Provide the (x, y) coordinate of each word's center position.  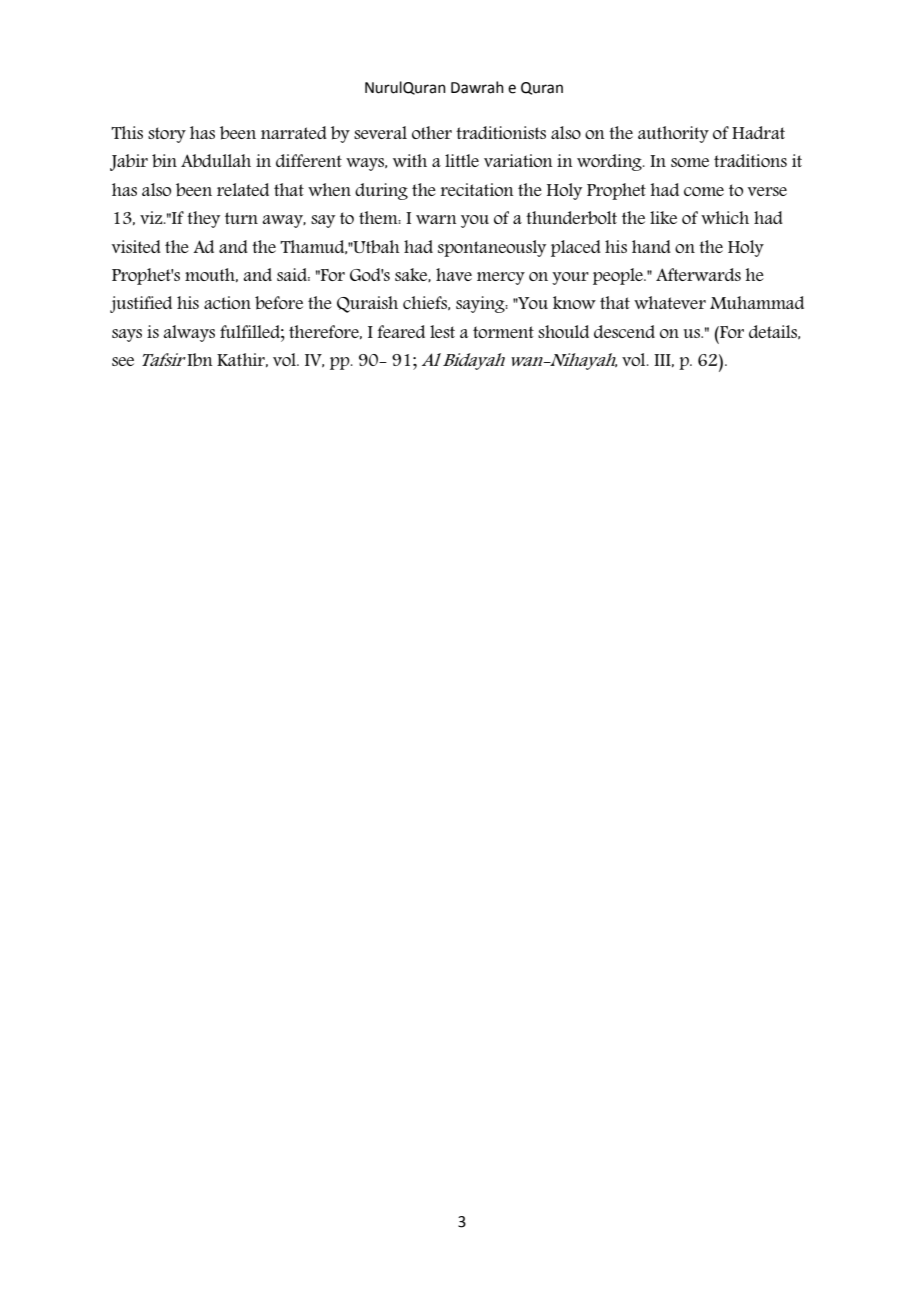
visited (136, 246)
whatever (670, 302)
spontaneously (492, 248)
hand (651, 246)
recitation (477, 189)
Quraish (367, 304)
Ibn (200, 359)
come (704, 191)
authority (673, 134)
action (227, 302)
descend (624, 331)
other (432, 132)
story (167, 135)
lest (442, 331)
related (243, 189)
